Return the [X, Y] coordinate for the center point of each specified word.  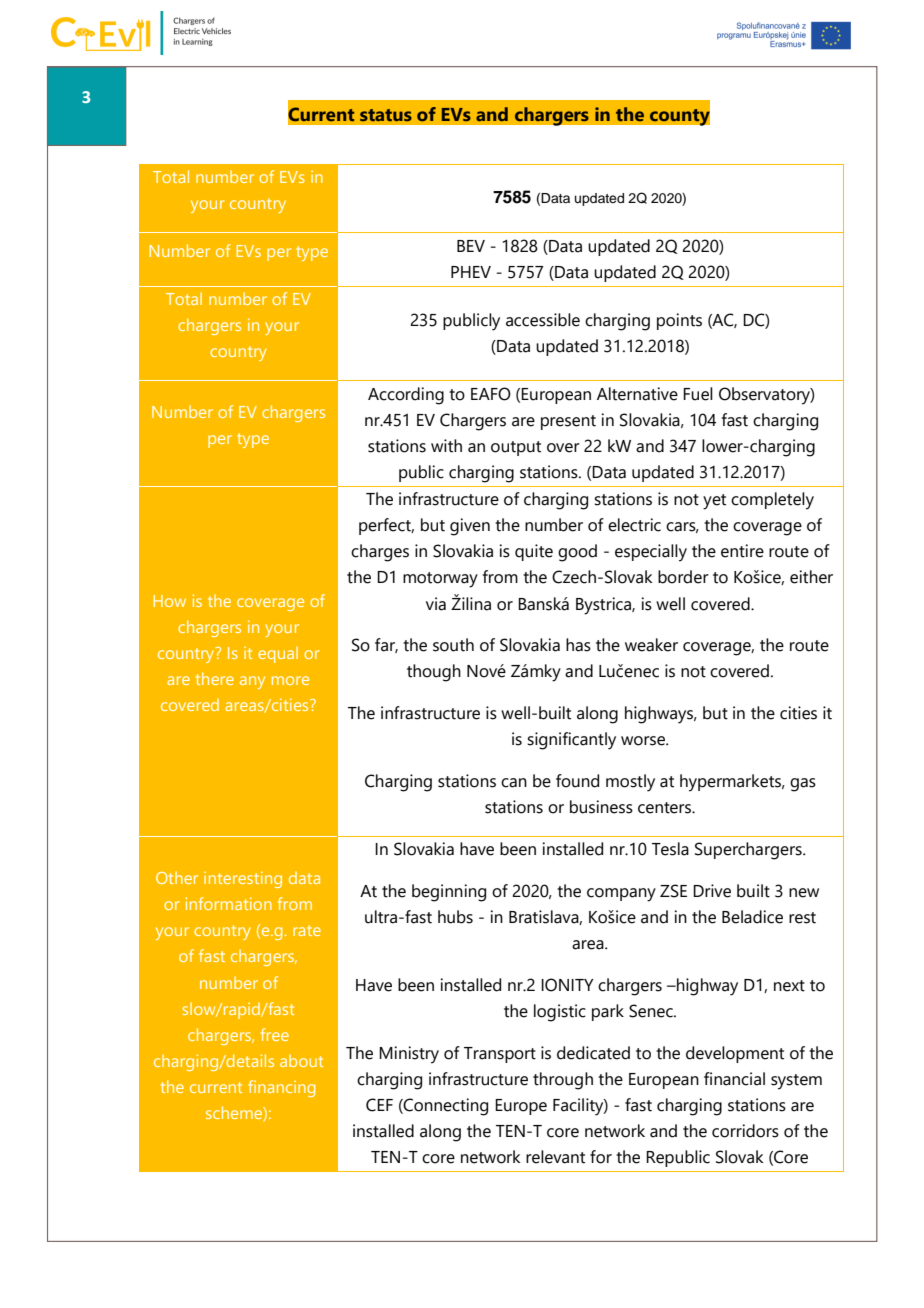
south [453, 645]
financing [281, 1088]
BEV [471, 246]
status [386, 115]
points [679, 321]
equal [278, 654]
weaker [651, 645]
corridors [745, 1131]
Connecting [445, 1107]
